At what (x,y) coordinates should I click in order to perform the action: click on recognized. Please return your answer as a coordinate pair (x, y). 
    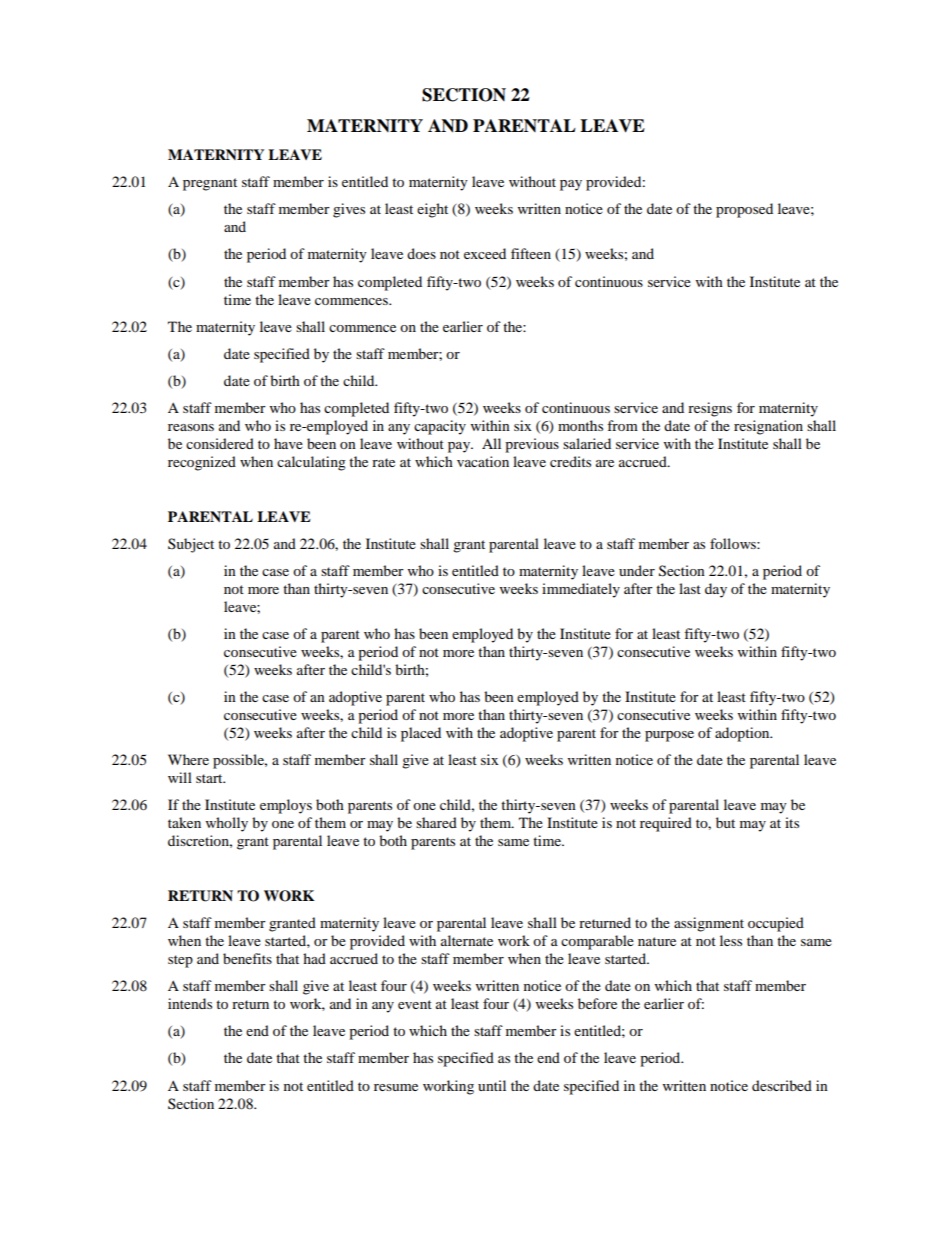
    Looking at the image, I should click on (202, 463).
